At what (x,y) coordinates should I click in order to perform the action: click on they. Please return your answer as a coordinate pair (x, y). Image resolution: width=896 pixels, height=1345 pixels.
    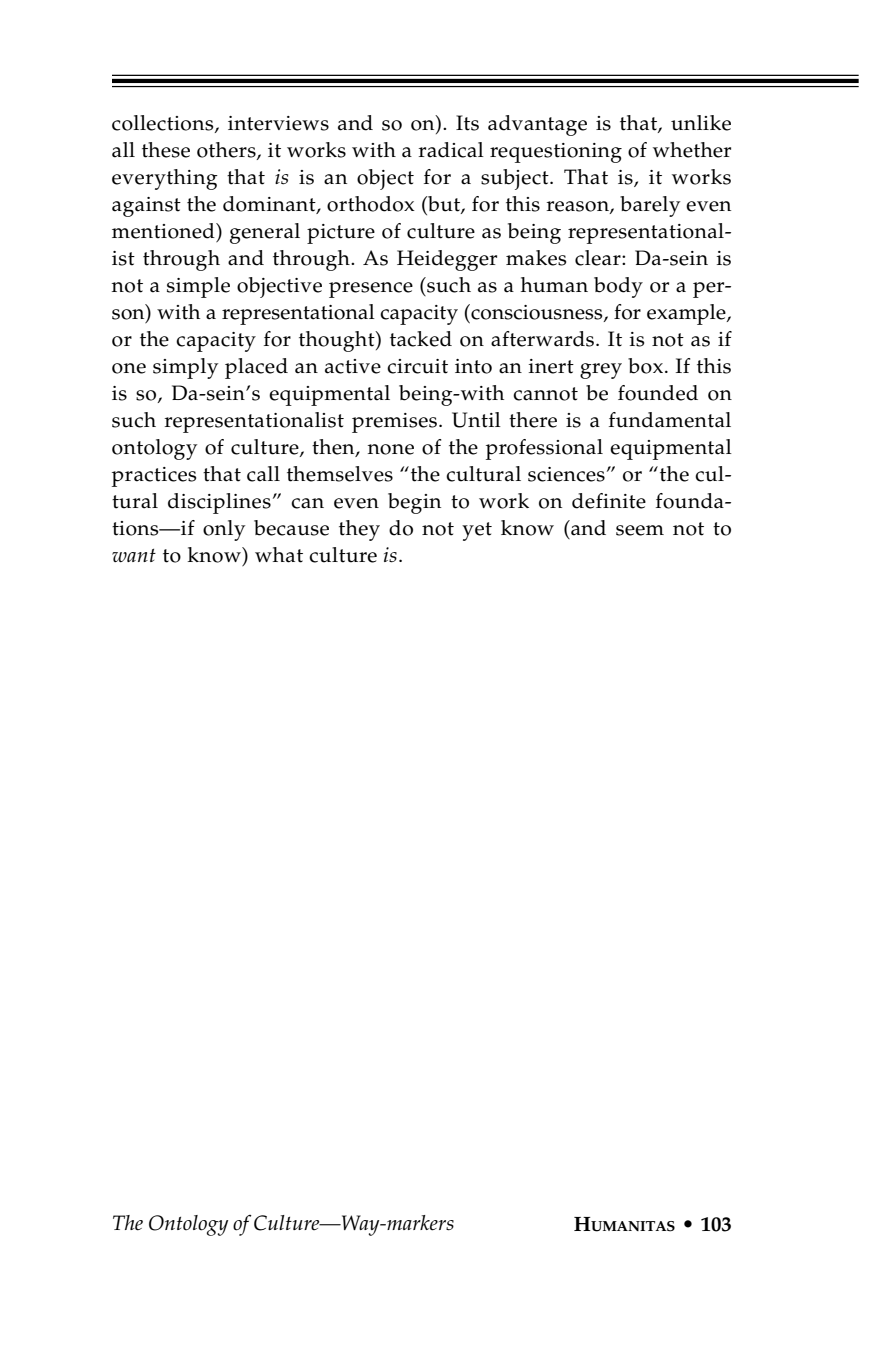
    Looking at the image, I should click on (359, 530).
